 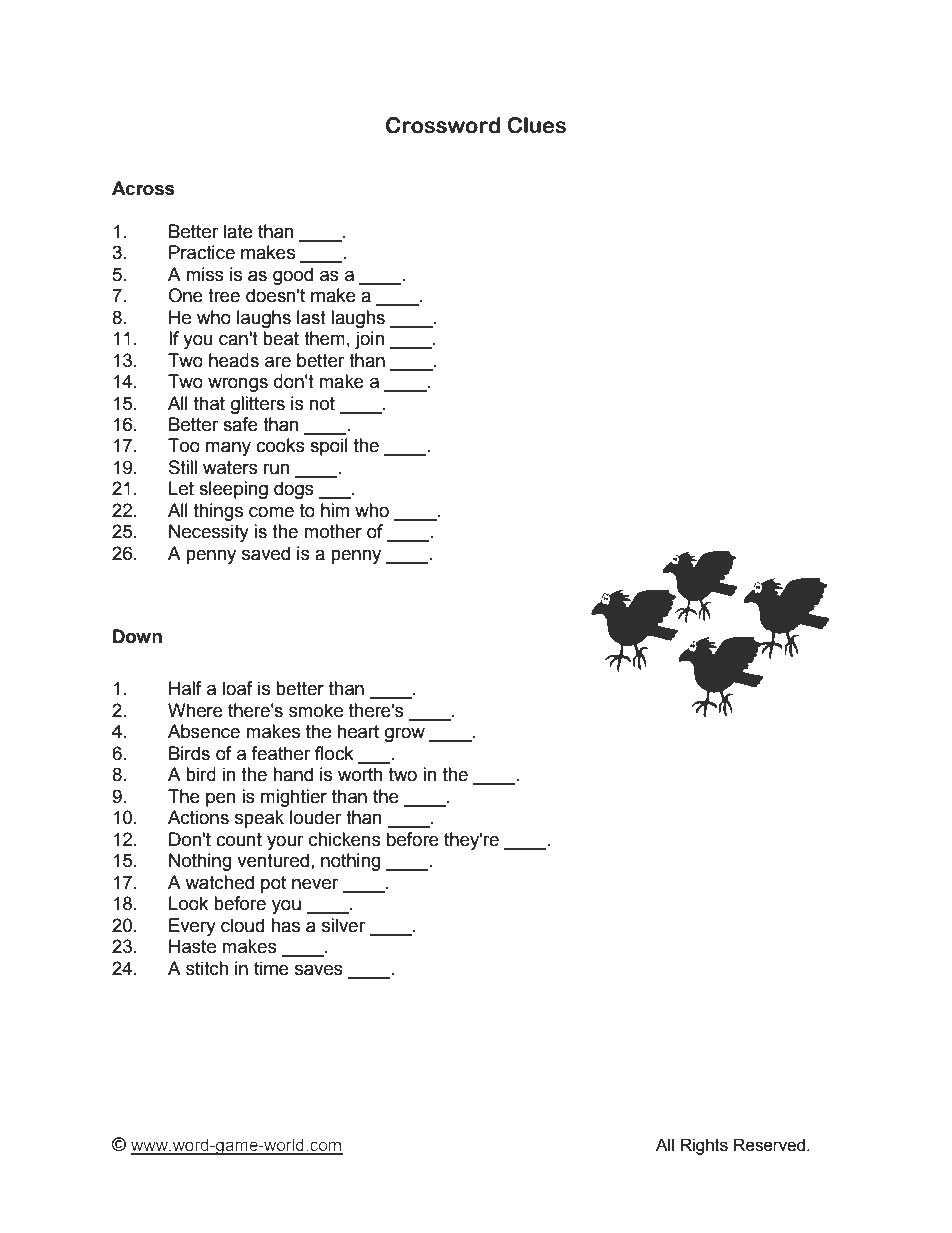 What do you see at coordinates (143, 188) in the page?
I see `Across` at bounding box center [143, 188].
